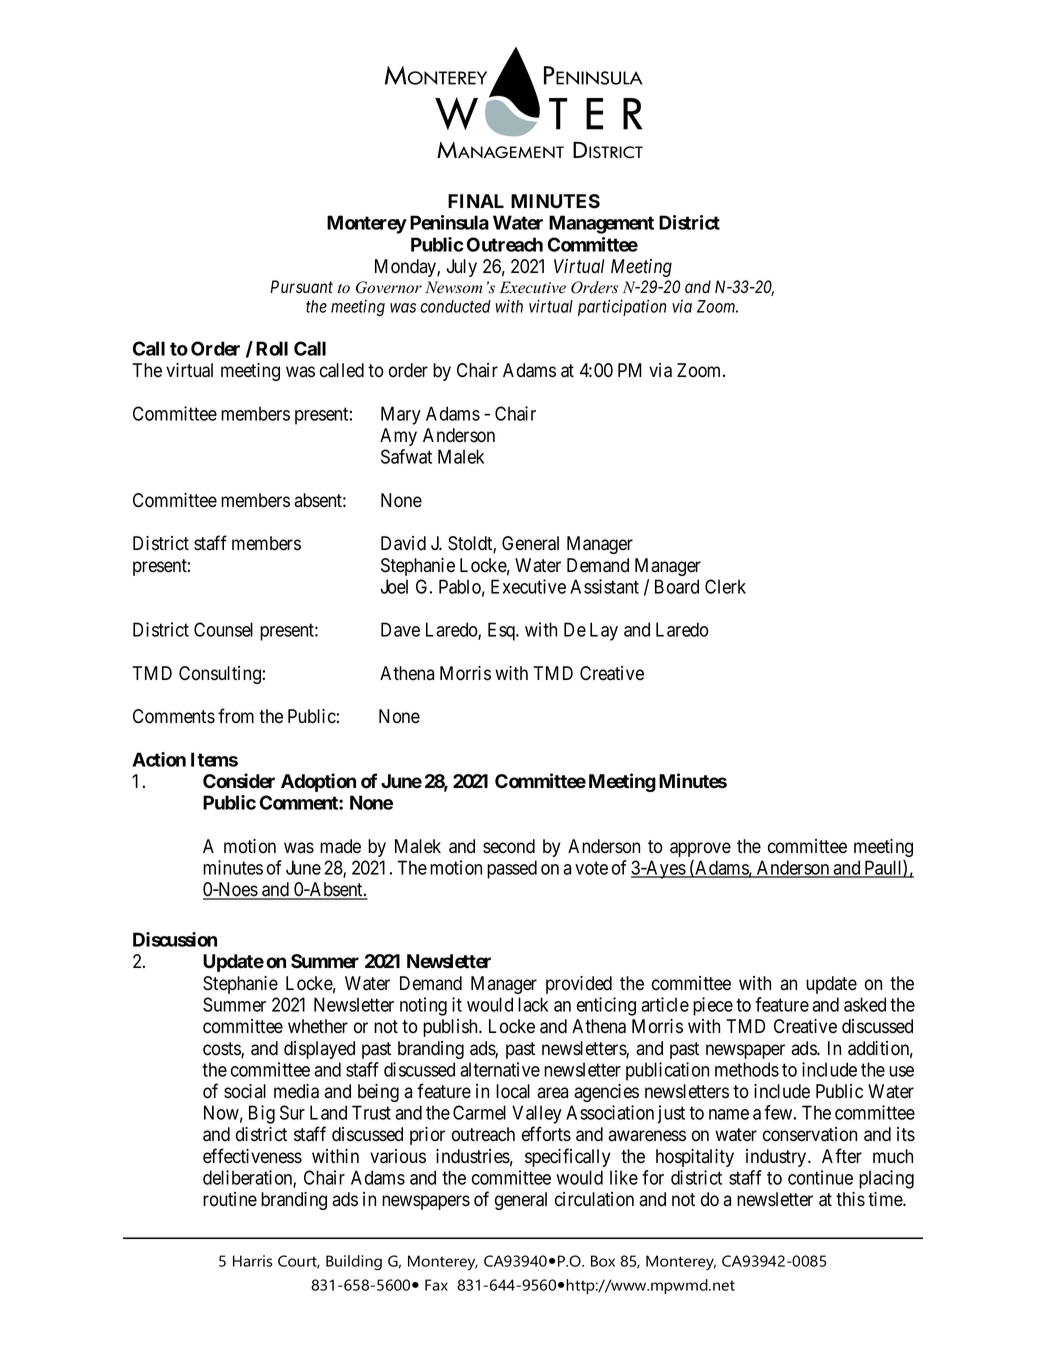  Describe the element at coordinates (301, 287) in the screenshot. I see `Pursuant` at that location.
